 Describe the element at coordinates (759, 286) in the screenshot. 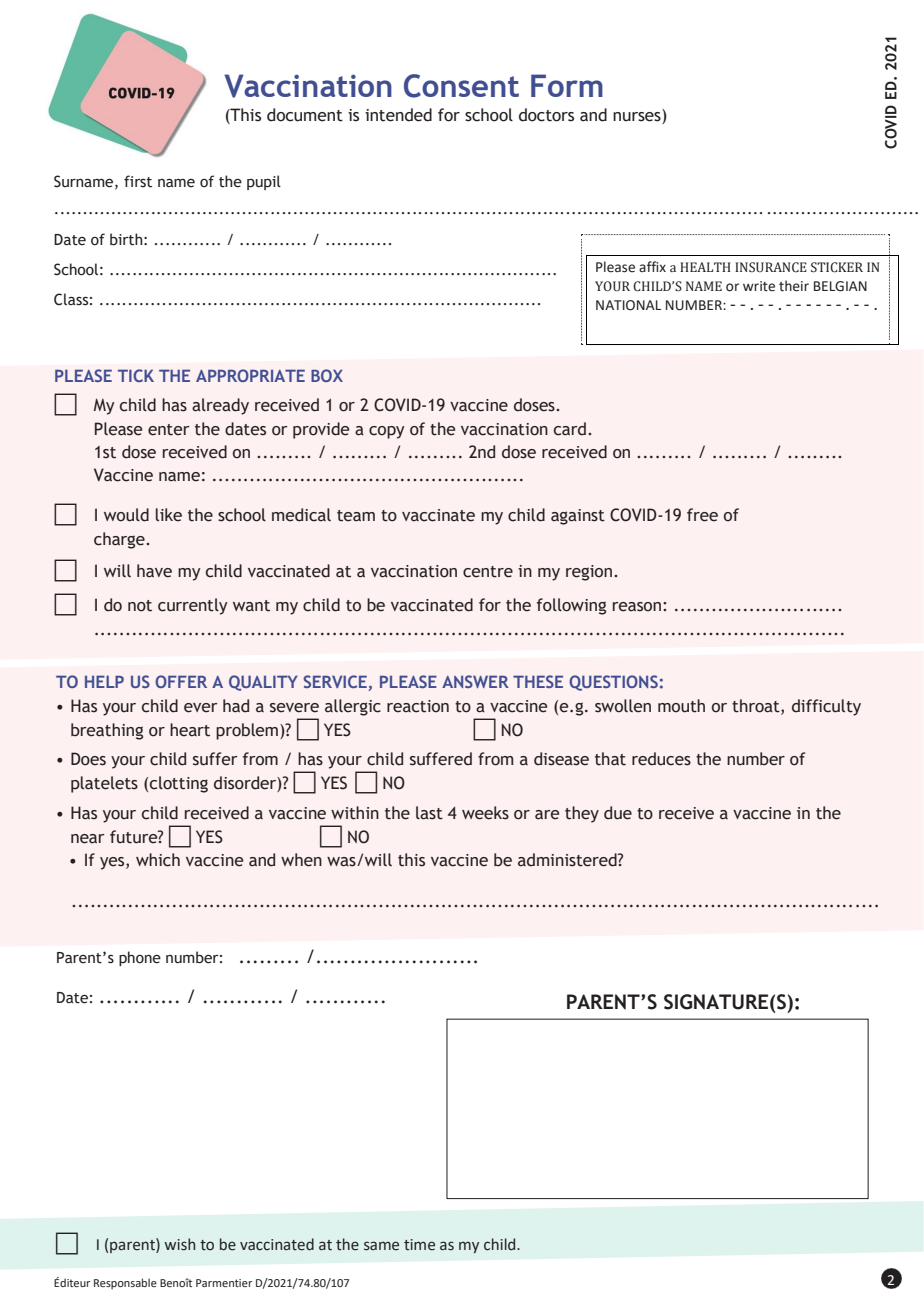

I see `write` at that location.
